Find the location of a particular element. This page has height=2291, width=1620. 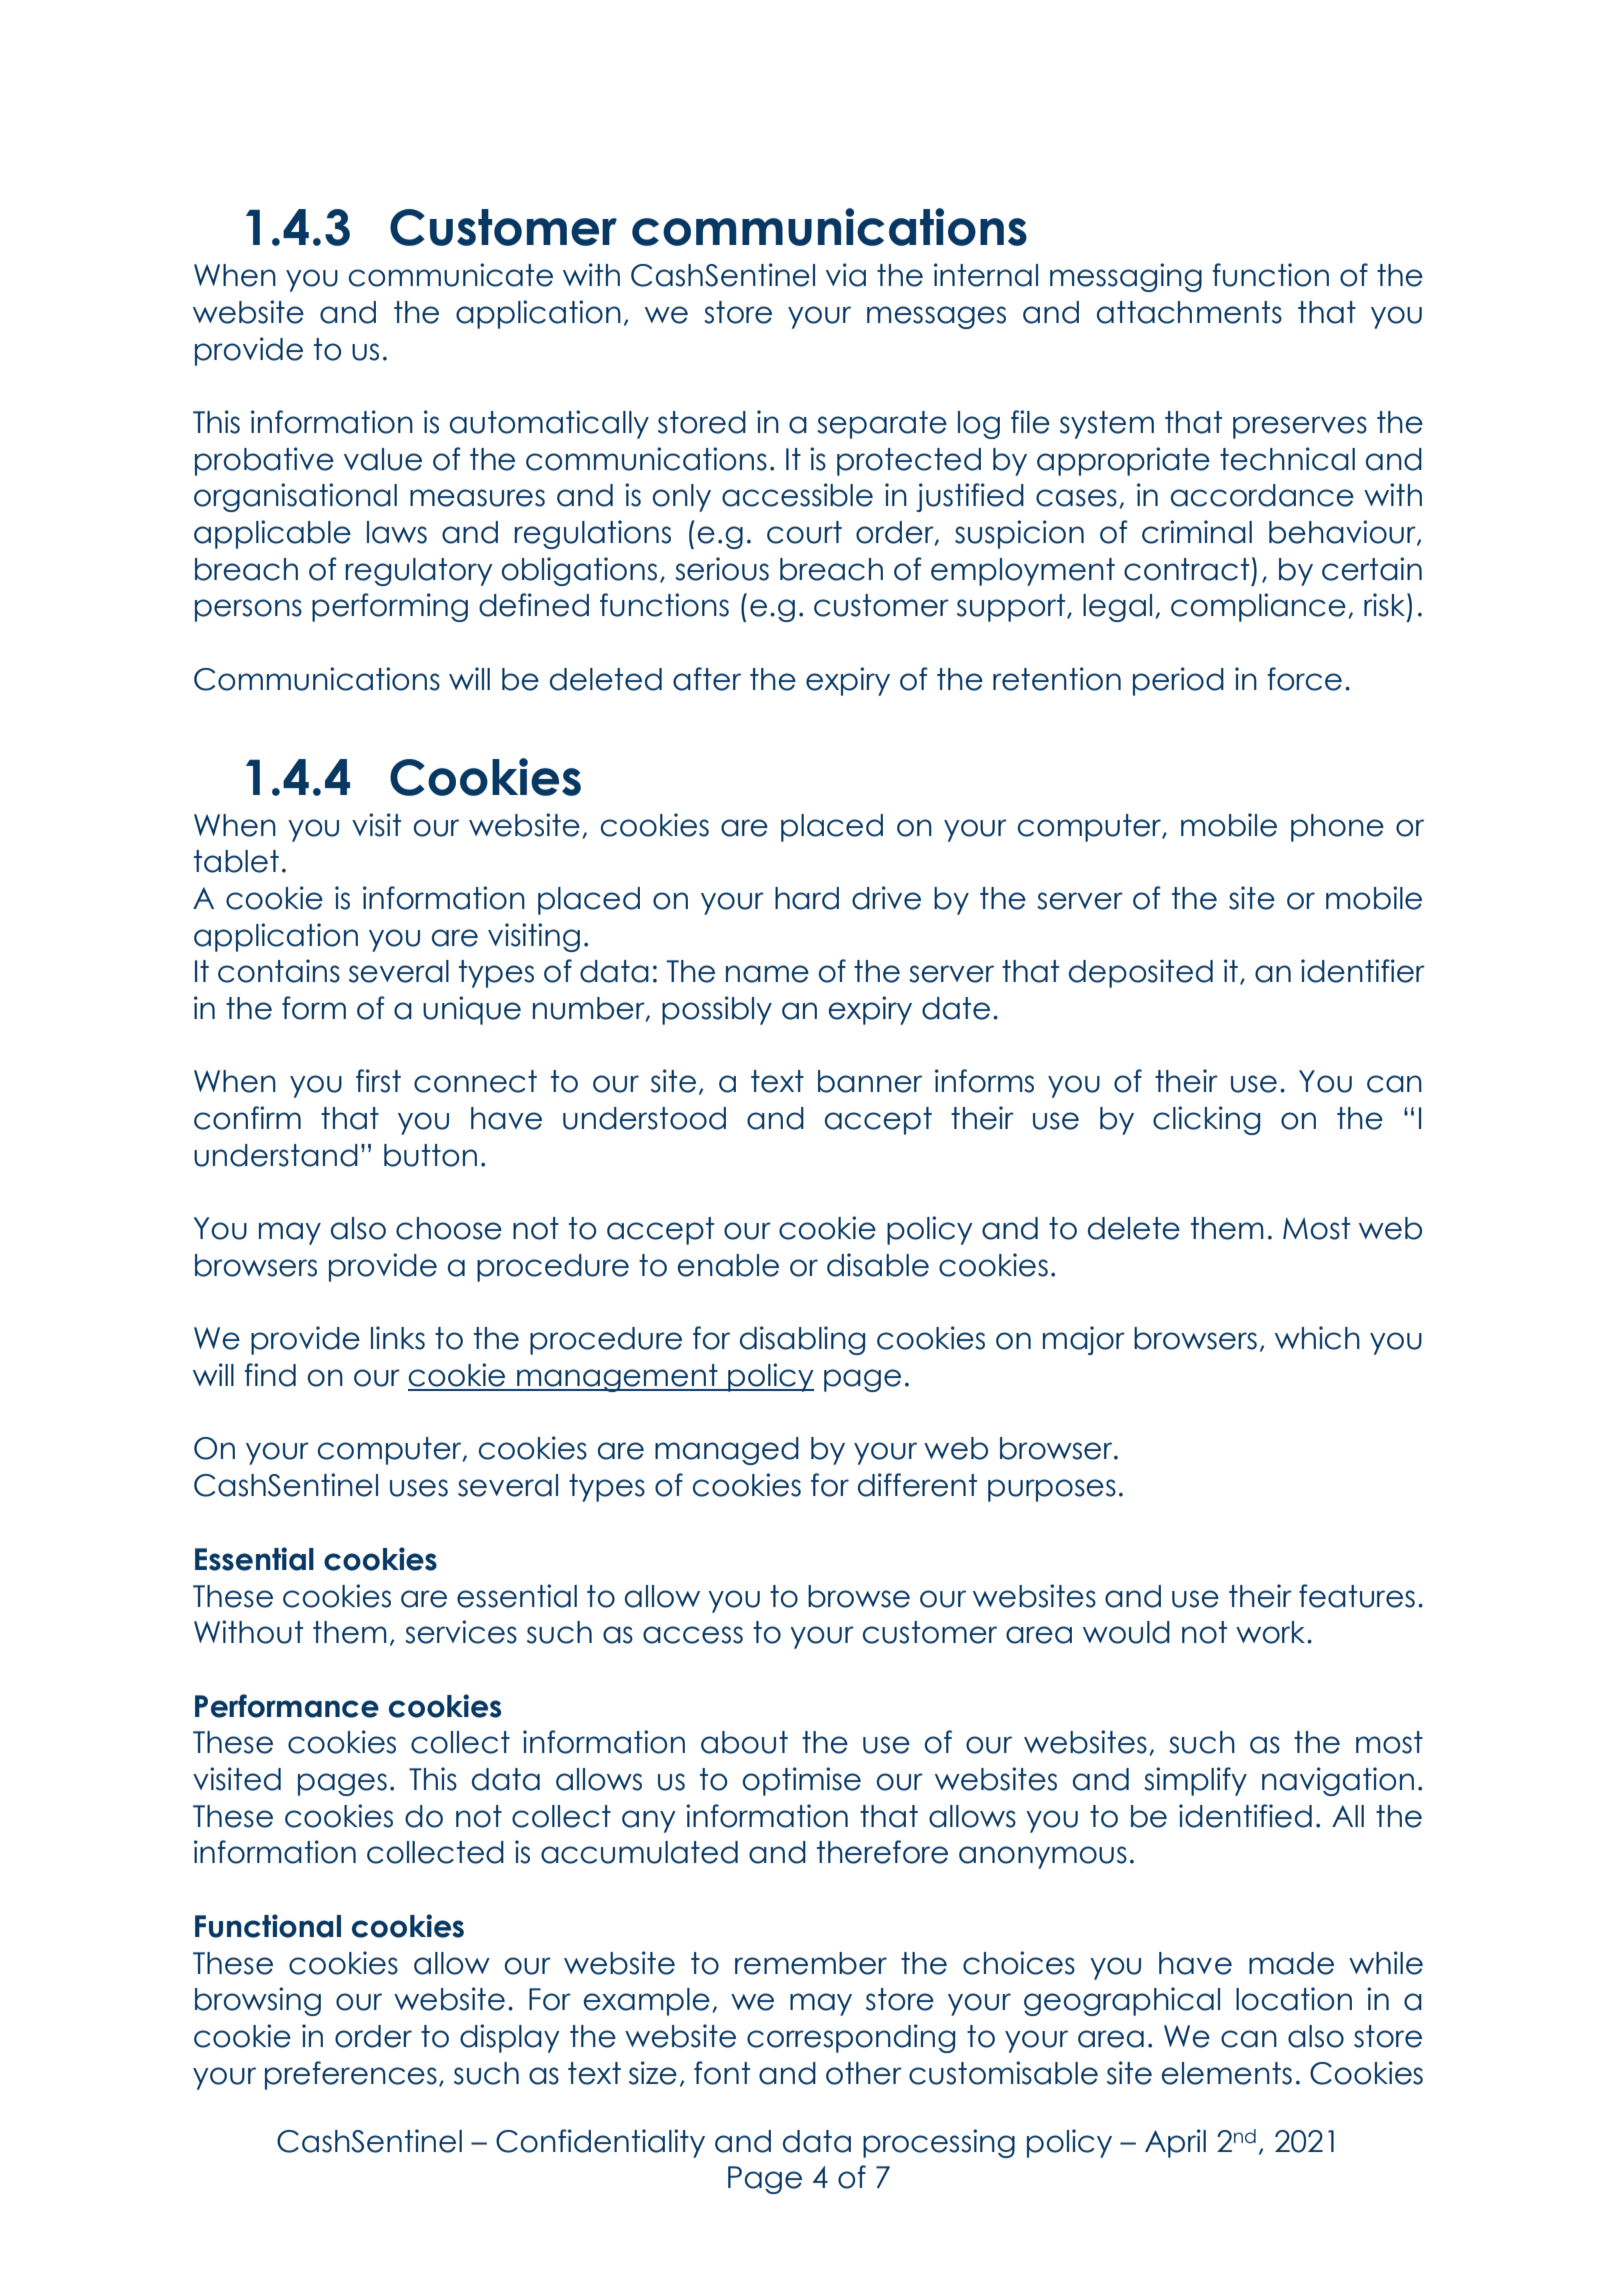

disable is located at coordinates (878, 1265).
